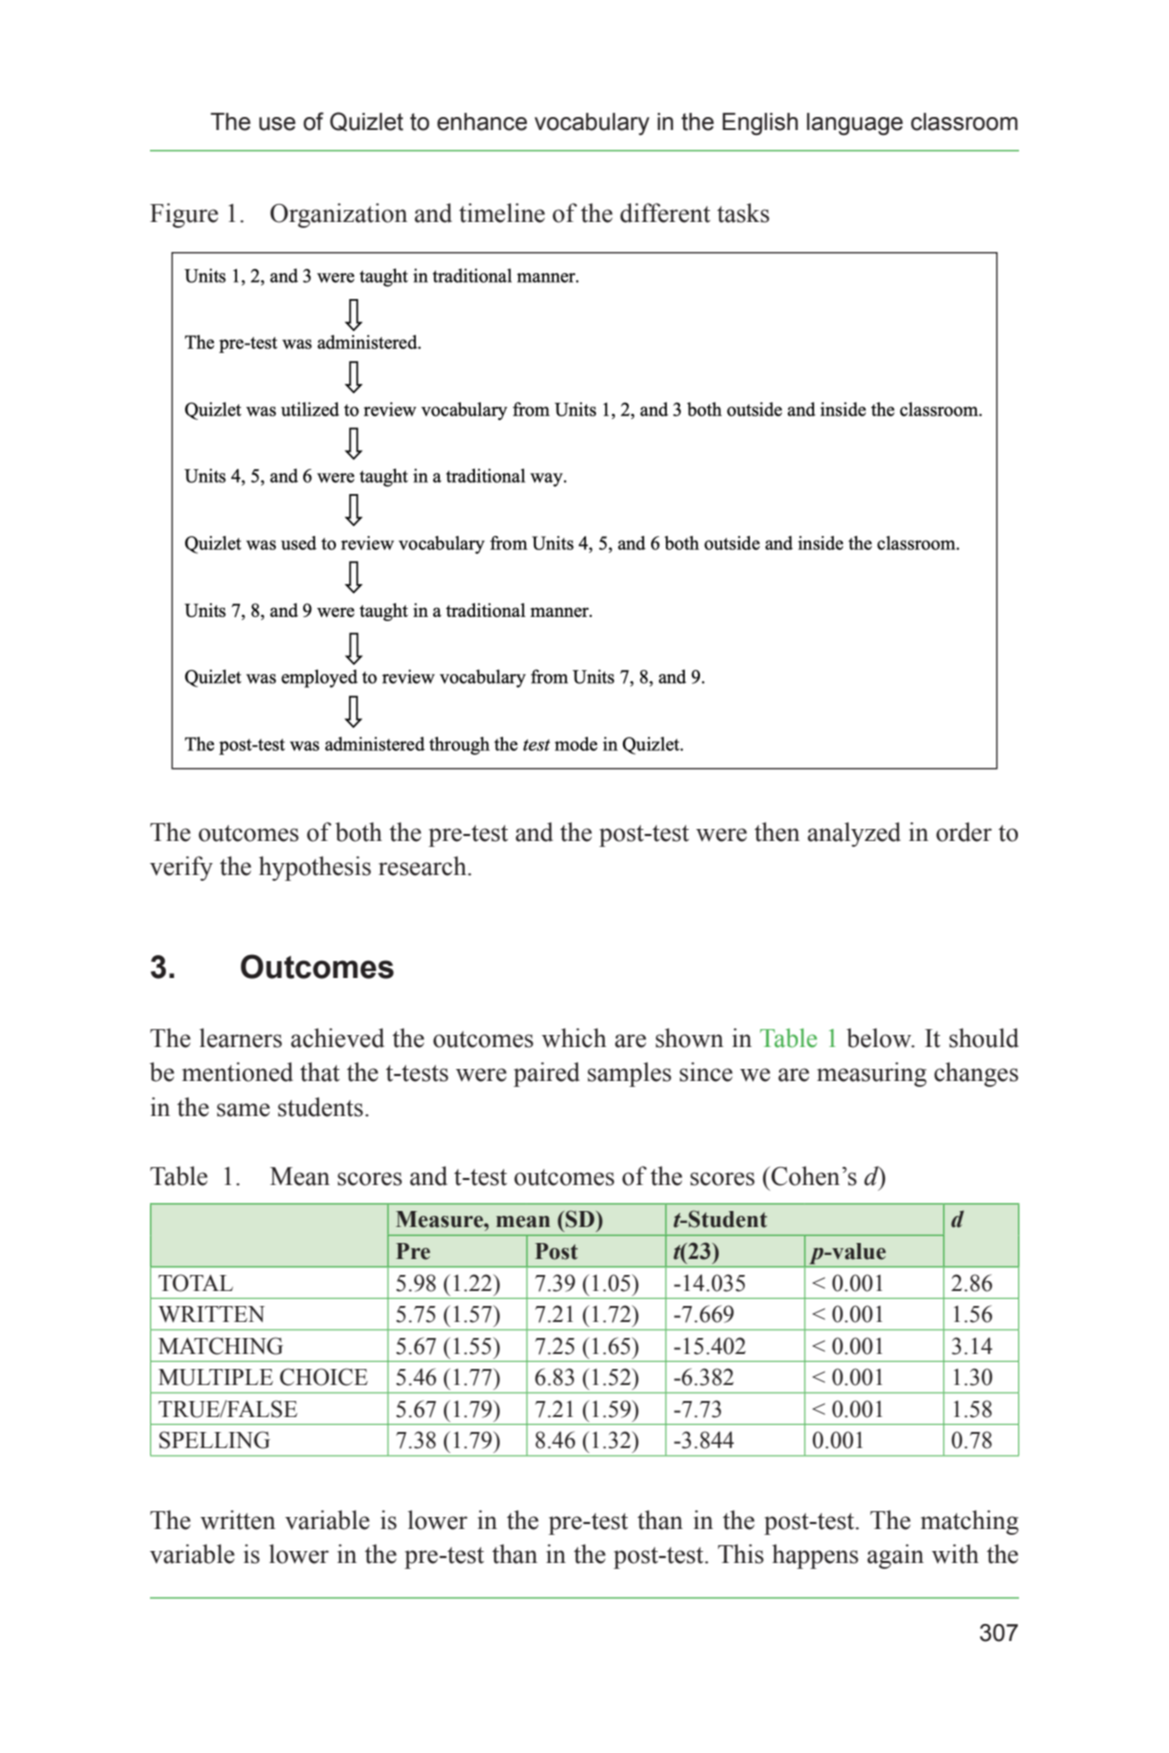  Describe the element at coordinates (424, 866) in the image. I see `research` at that location.
